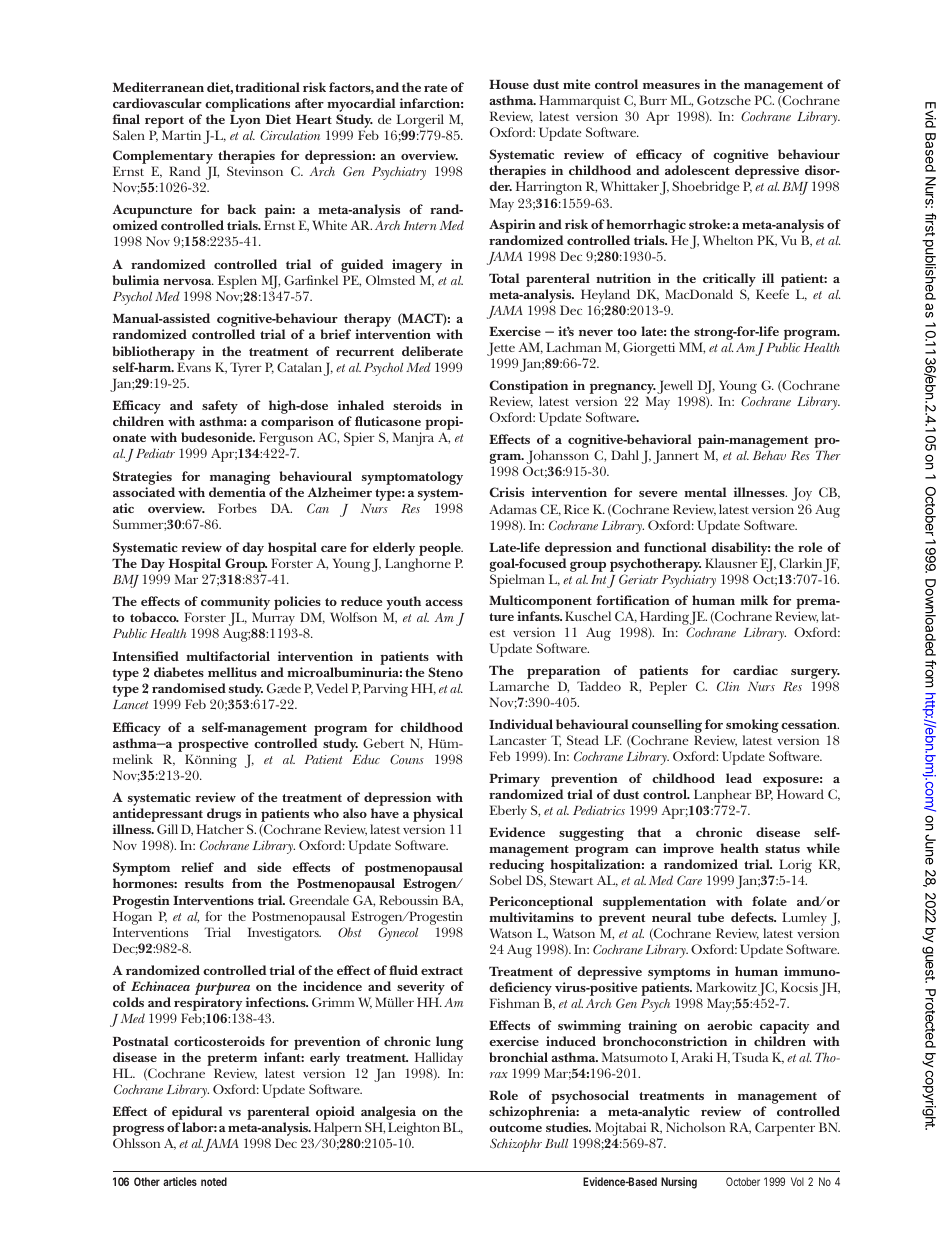 The width and height of the screenshot is (952, 1233). What do you see at coordinates (515, 1128) in the screenshot?
I see `outcome` at bounding box center [515, 1128].
